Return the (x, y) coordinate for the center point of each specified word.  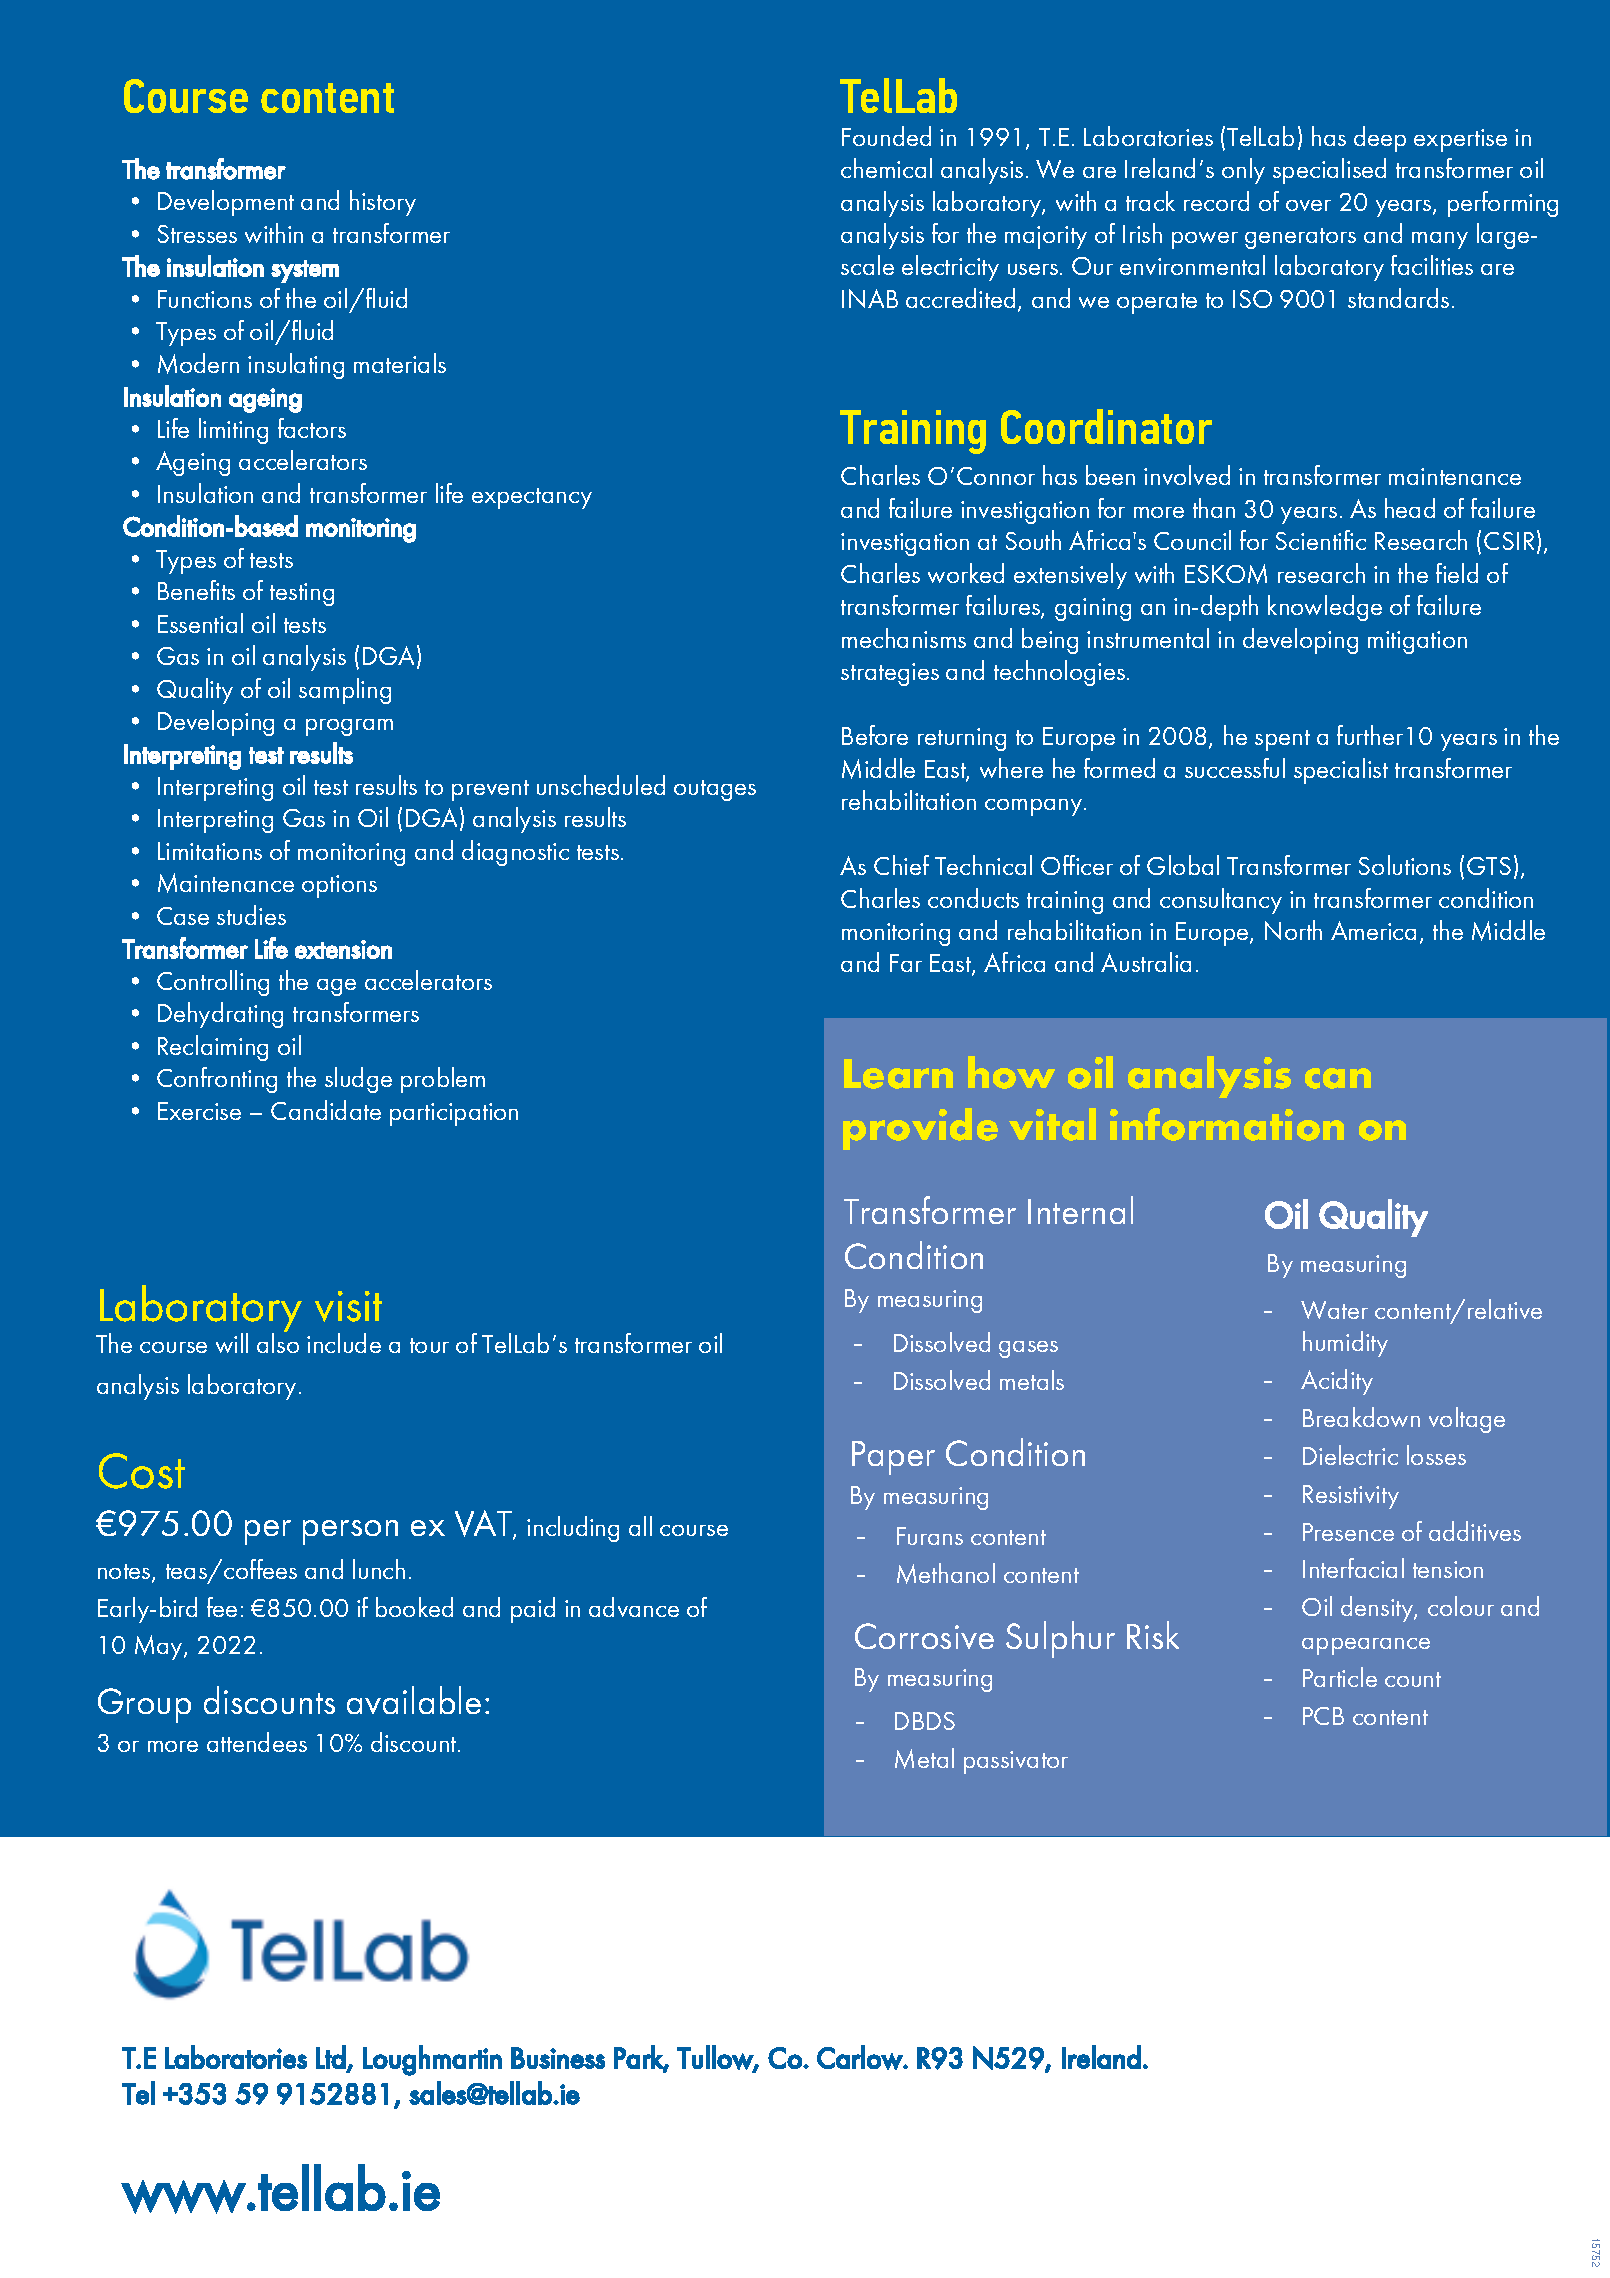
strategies (890, 674)
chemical (886, 168)
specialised (1329, 171)
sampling (345, 691)
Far (906, 963)
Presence (1348, 1532)
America (1373, 930)
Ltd (331, 2057)
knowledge (1325, 608)
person (350, 1532)
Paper (893, 1458)
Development (226, 203)
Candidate (326, 1110)
